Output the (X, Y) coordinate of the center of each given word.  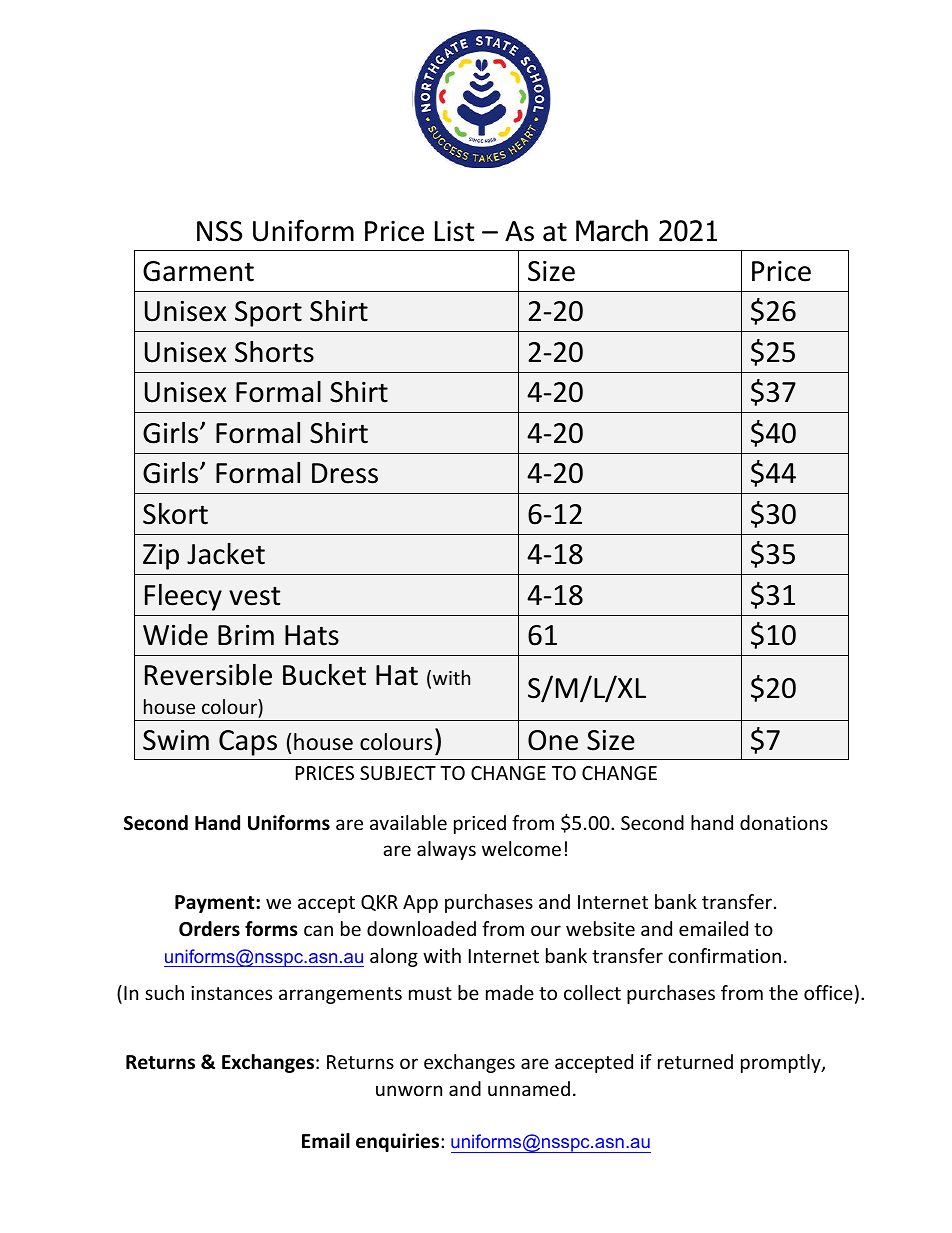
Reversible (208, 674)
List (454, 231)
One (553, 740)
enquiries (399, 1142)
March (612, 230)
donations (784, 822)
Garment (198, 271)
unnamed (529, 1088)
